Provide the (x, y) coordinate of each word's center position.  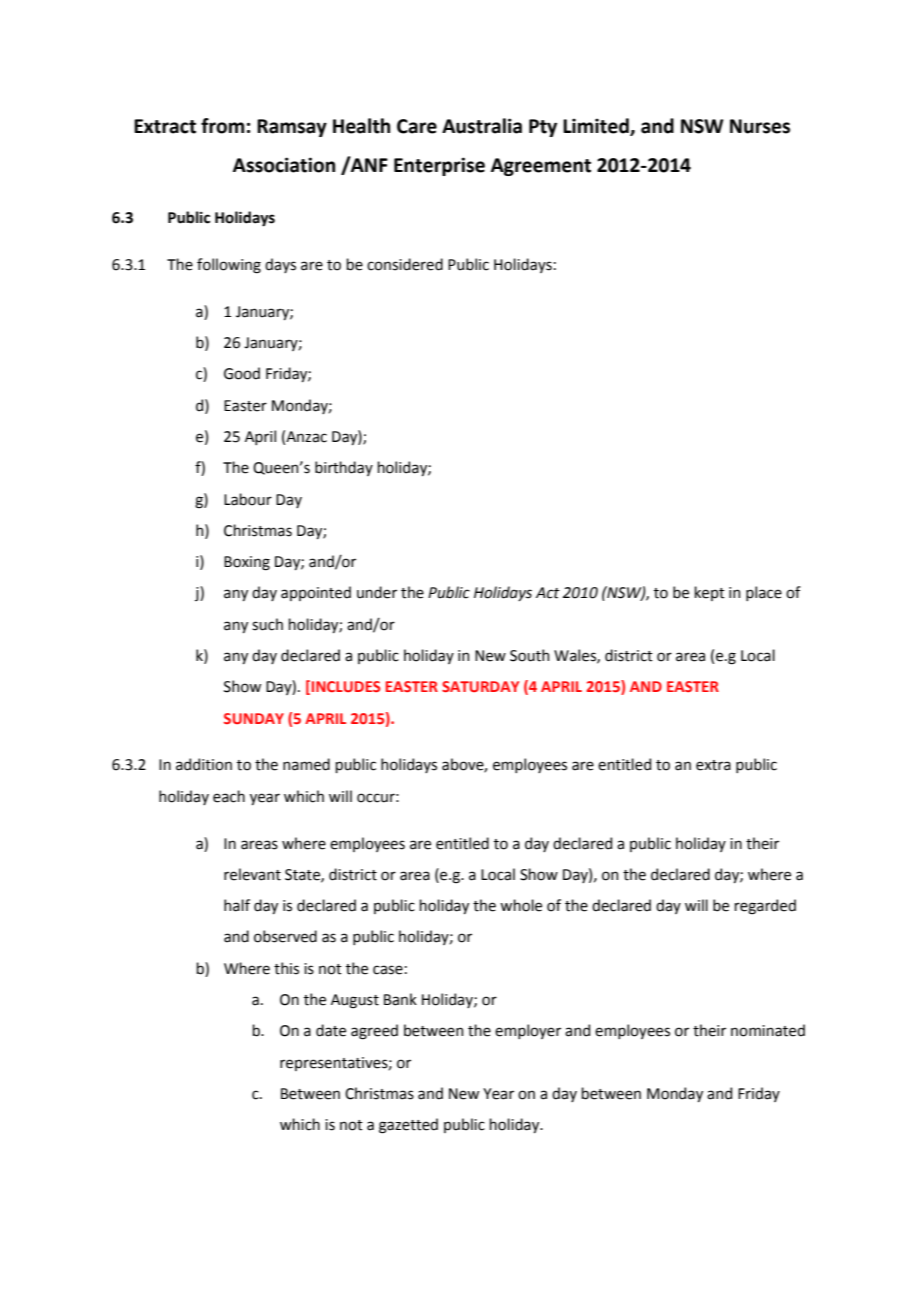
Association (284, 165)
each (229, 796)
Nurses (760, 126)
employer (528, 1031)
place (764, 593)
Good (242, 373)
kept (709, 593)
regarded (765, 907)
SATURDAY (480, 686)
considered (405, 264)
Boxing (247, 563)
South (529, 655)
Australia (482, 126)
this (286, 968)
